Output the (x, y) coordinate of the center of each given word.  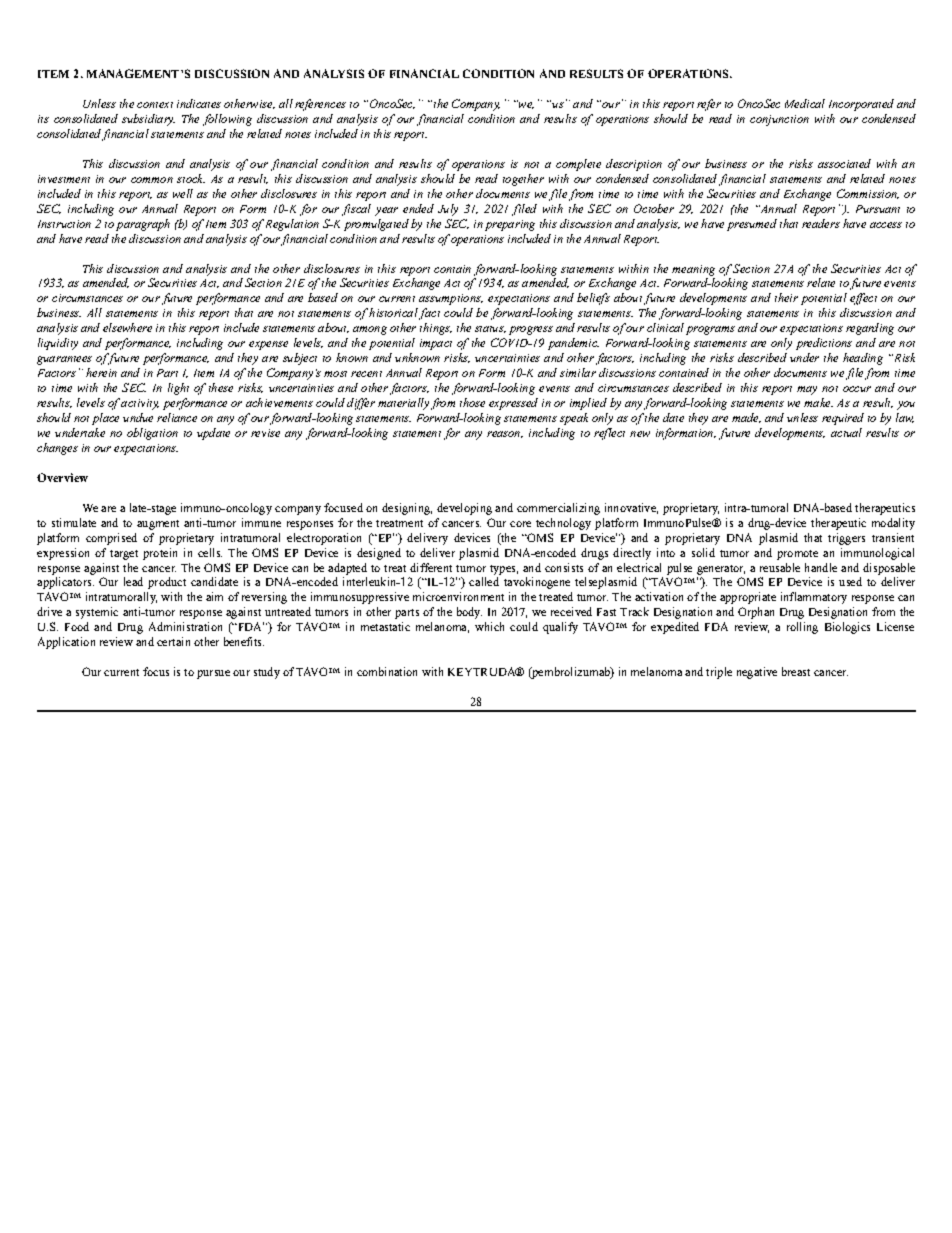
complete (578, 165)
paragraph (143, 225)
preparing (510, 225)
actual (846, 432)
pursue (213, 674)
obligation (152, 434)
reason (505, 434)
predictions (824, 344)
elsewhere (127, 327)
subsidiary (148, 120)
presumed (752, 225)
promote (797, 555)
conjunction (779, 120)
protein (160, 554)
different (431, 567)
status (490, 329)
